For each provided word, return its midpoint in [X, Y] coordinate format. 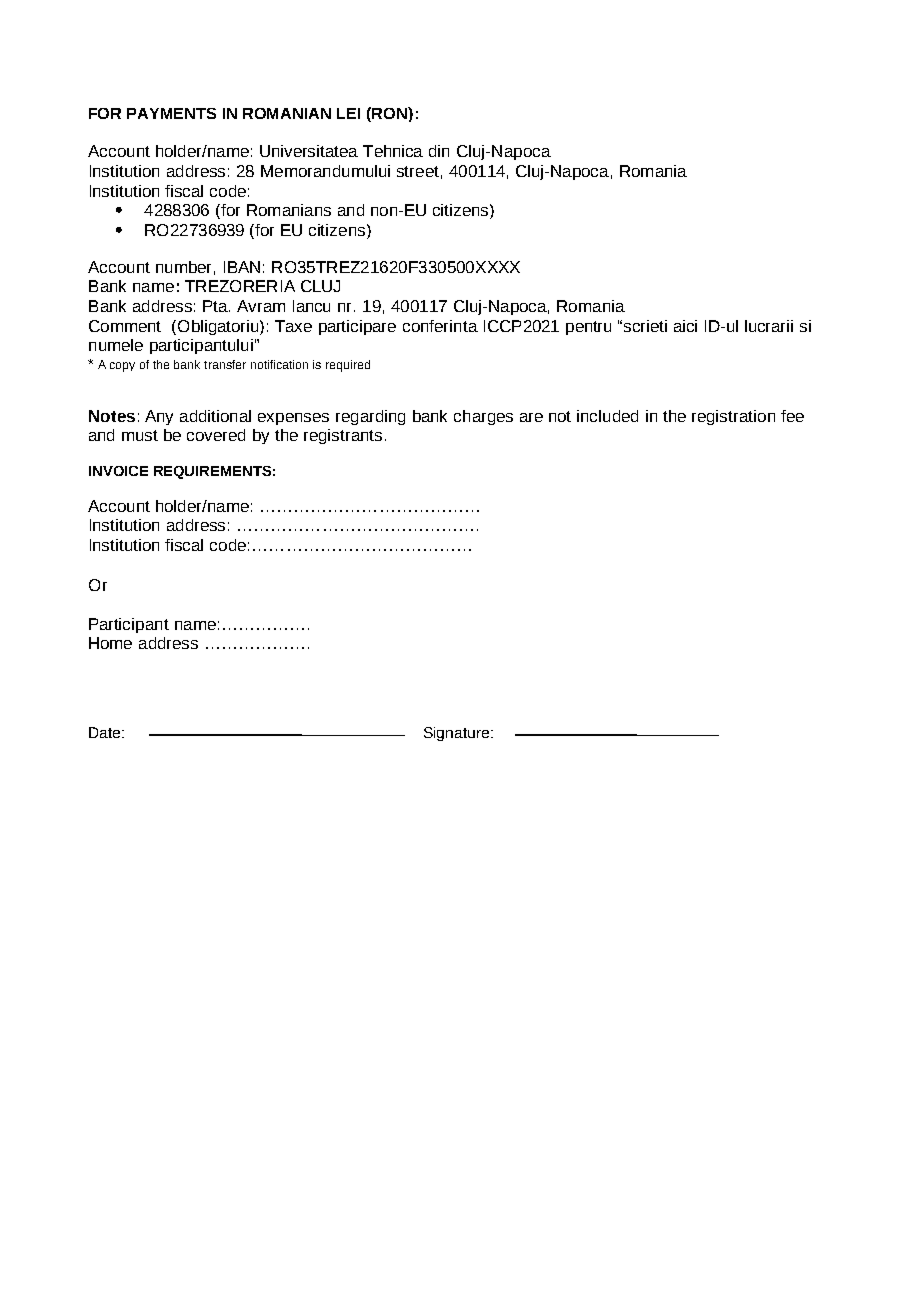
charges [483, 417]
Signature [458, 734]
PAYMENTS [171, 113]
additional [215, 416]
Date [106, 732]
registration [733, 417]
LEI [348, 113]
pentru [588, 328]
